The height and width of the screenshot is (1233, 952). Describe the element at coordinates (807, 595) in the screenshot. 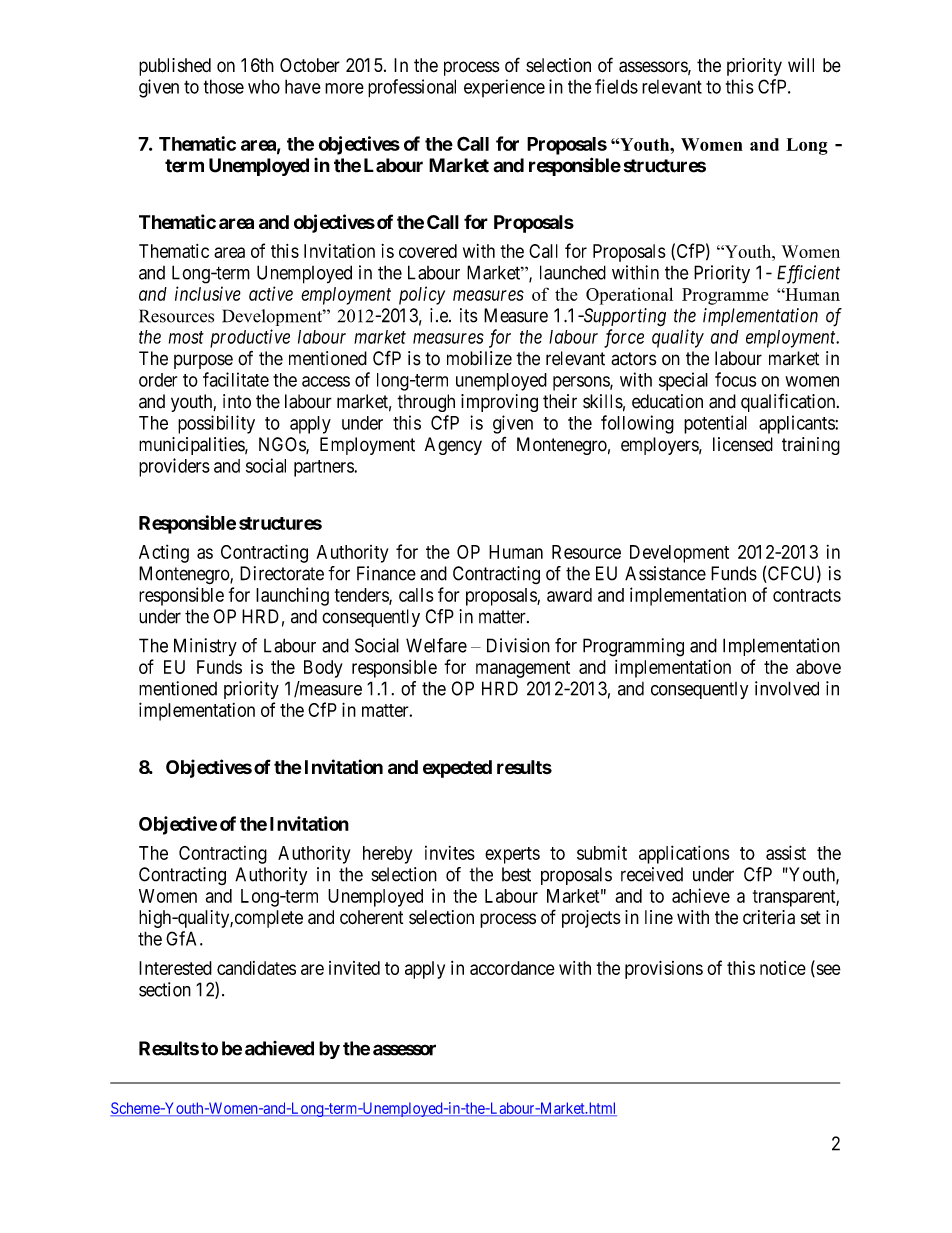

I see `contracts` at that location.
